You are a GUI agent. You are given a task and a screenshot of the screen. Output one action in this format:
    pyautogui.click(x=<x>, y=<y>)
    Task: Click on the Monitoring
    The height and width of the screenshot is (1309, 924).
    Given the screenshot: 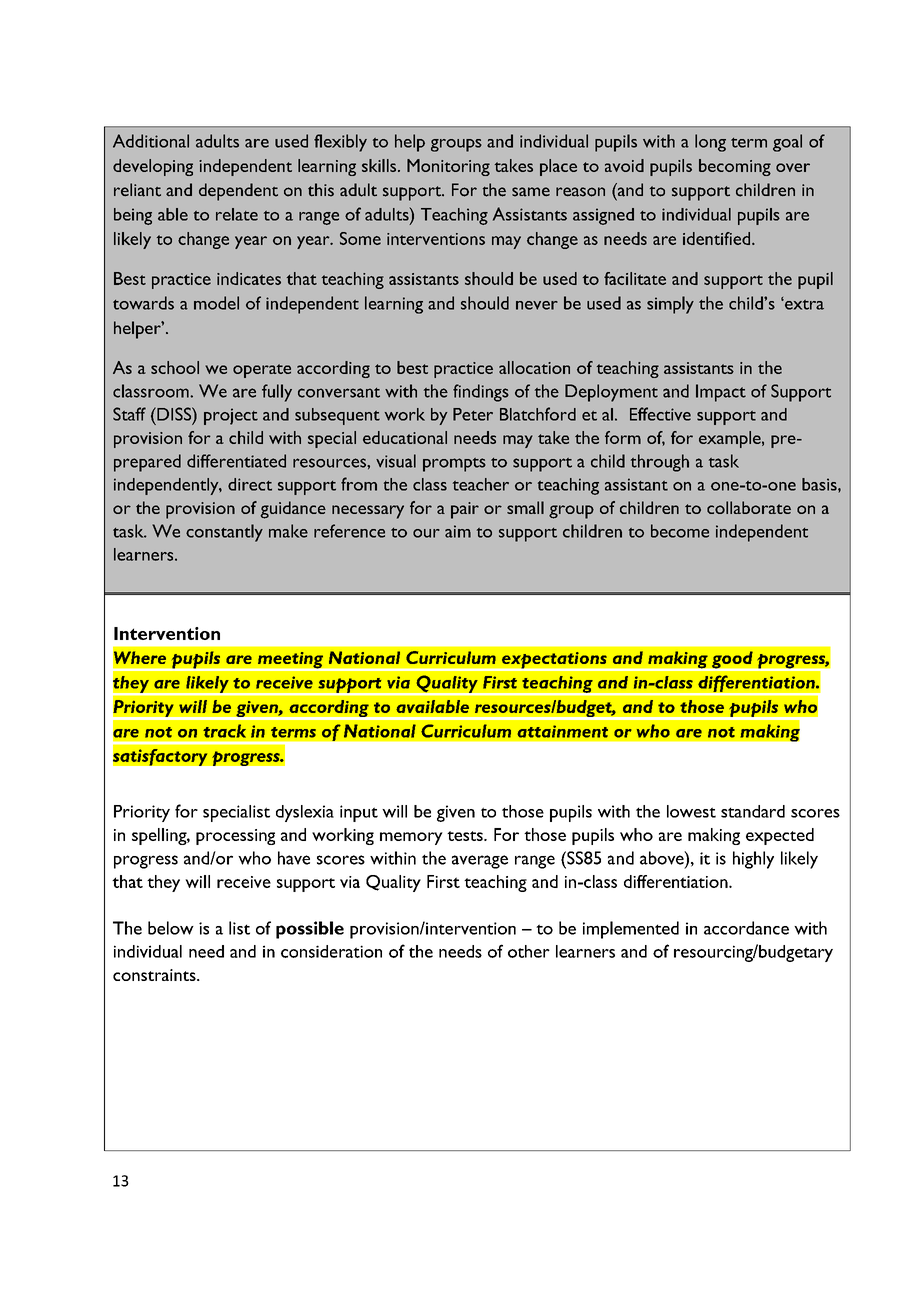 What is the action you would take?
    pyautogui.click(x=448, y=167)
